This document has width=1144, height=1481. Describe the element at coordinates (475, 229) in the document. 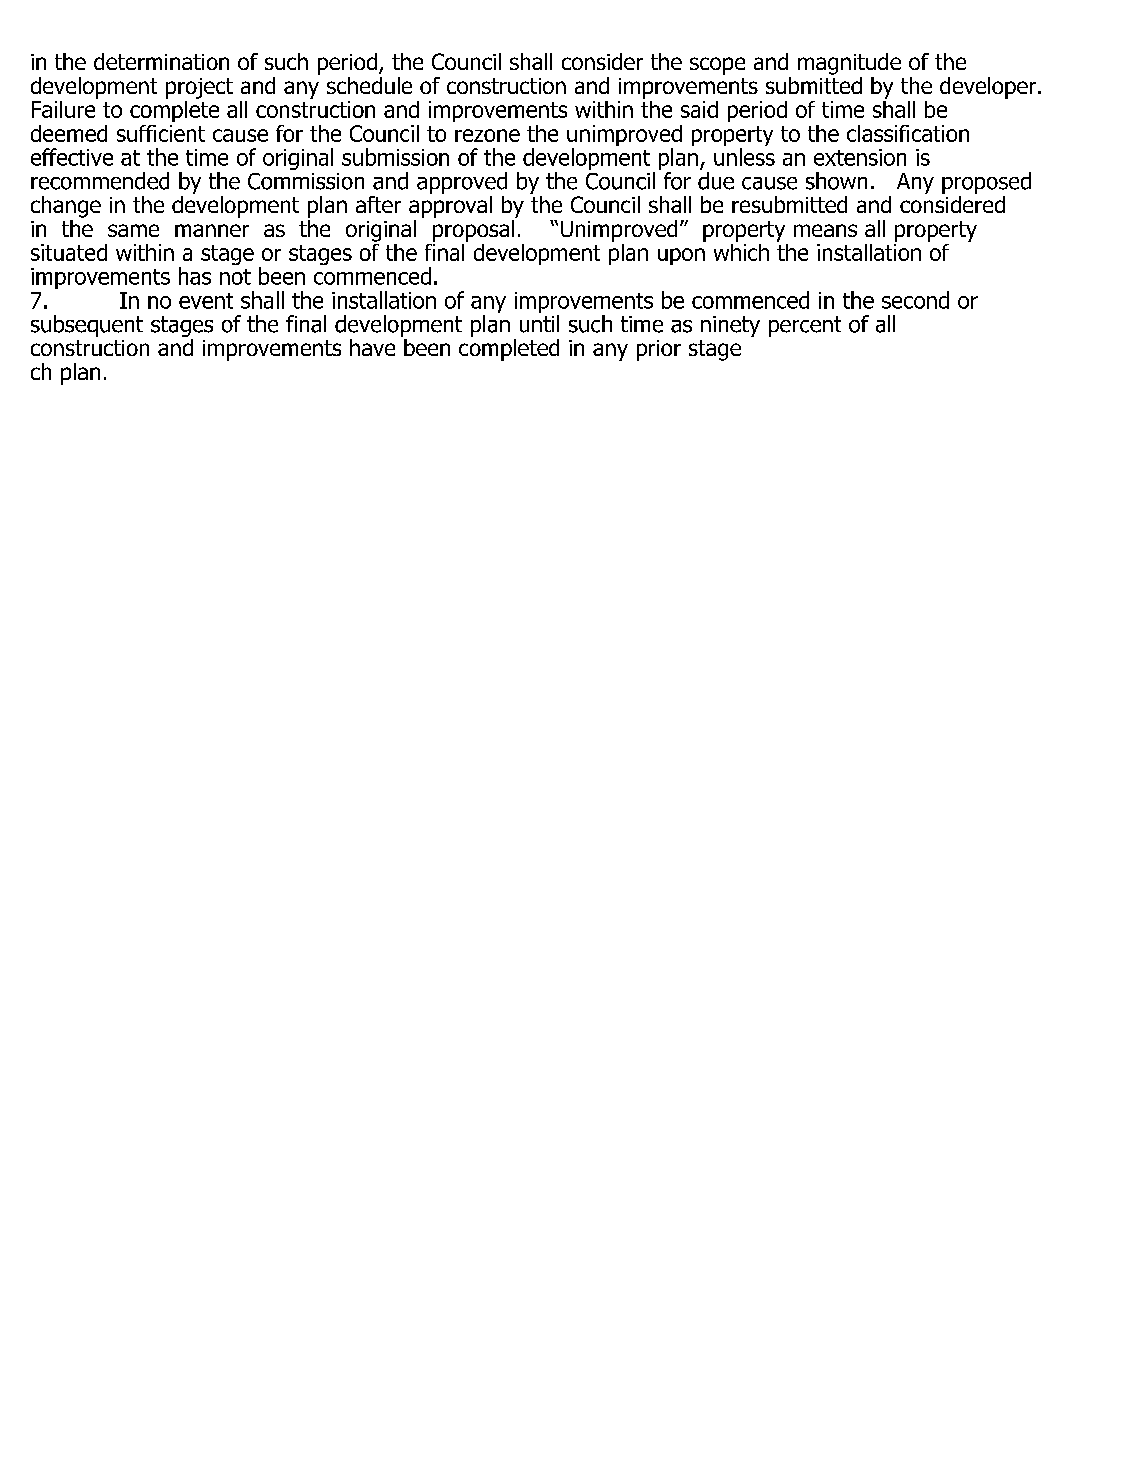

I see `proposal` at that location.
